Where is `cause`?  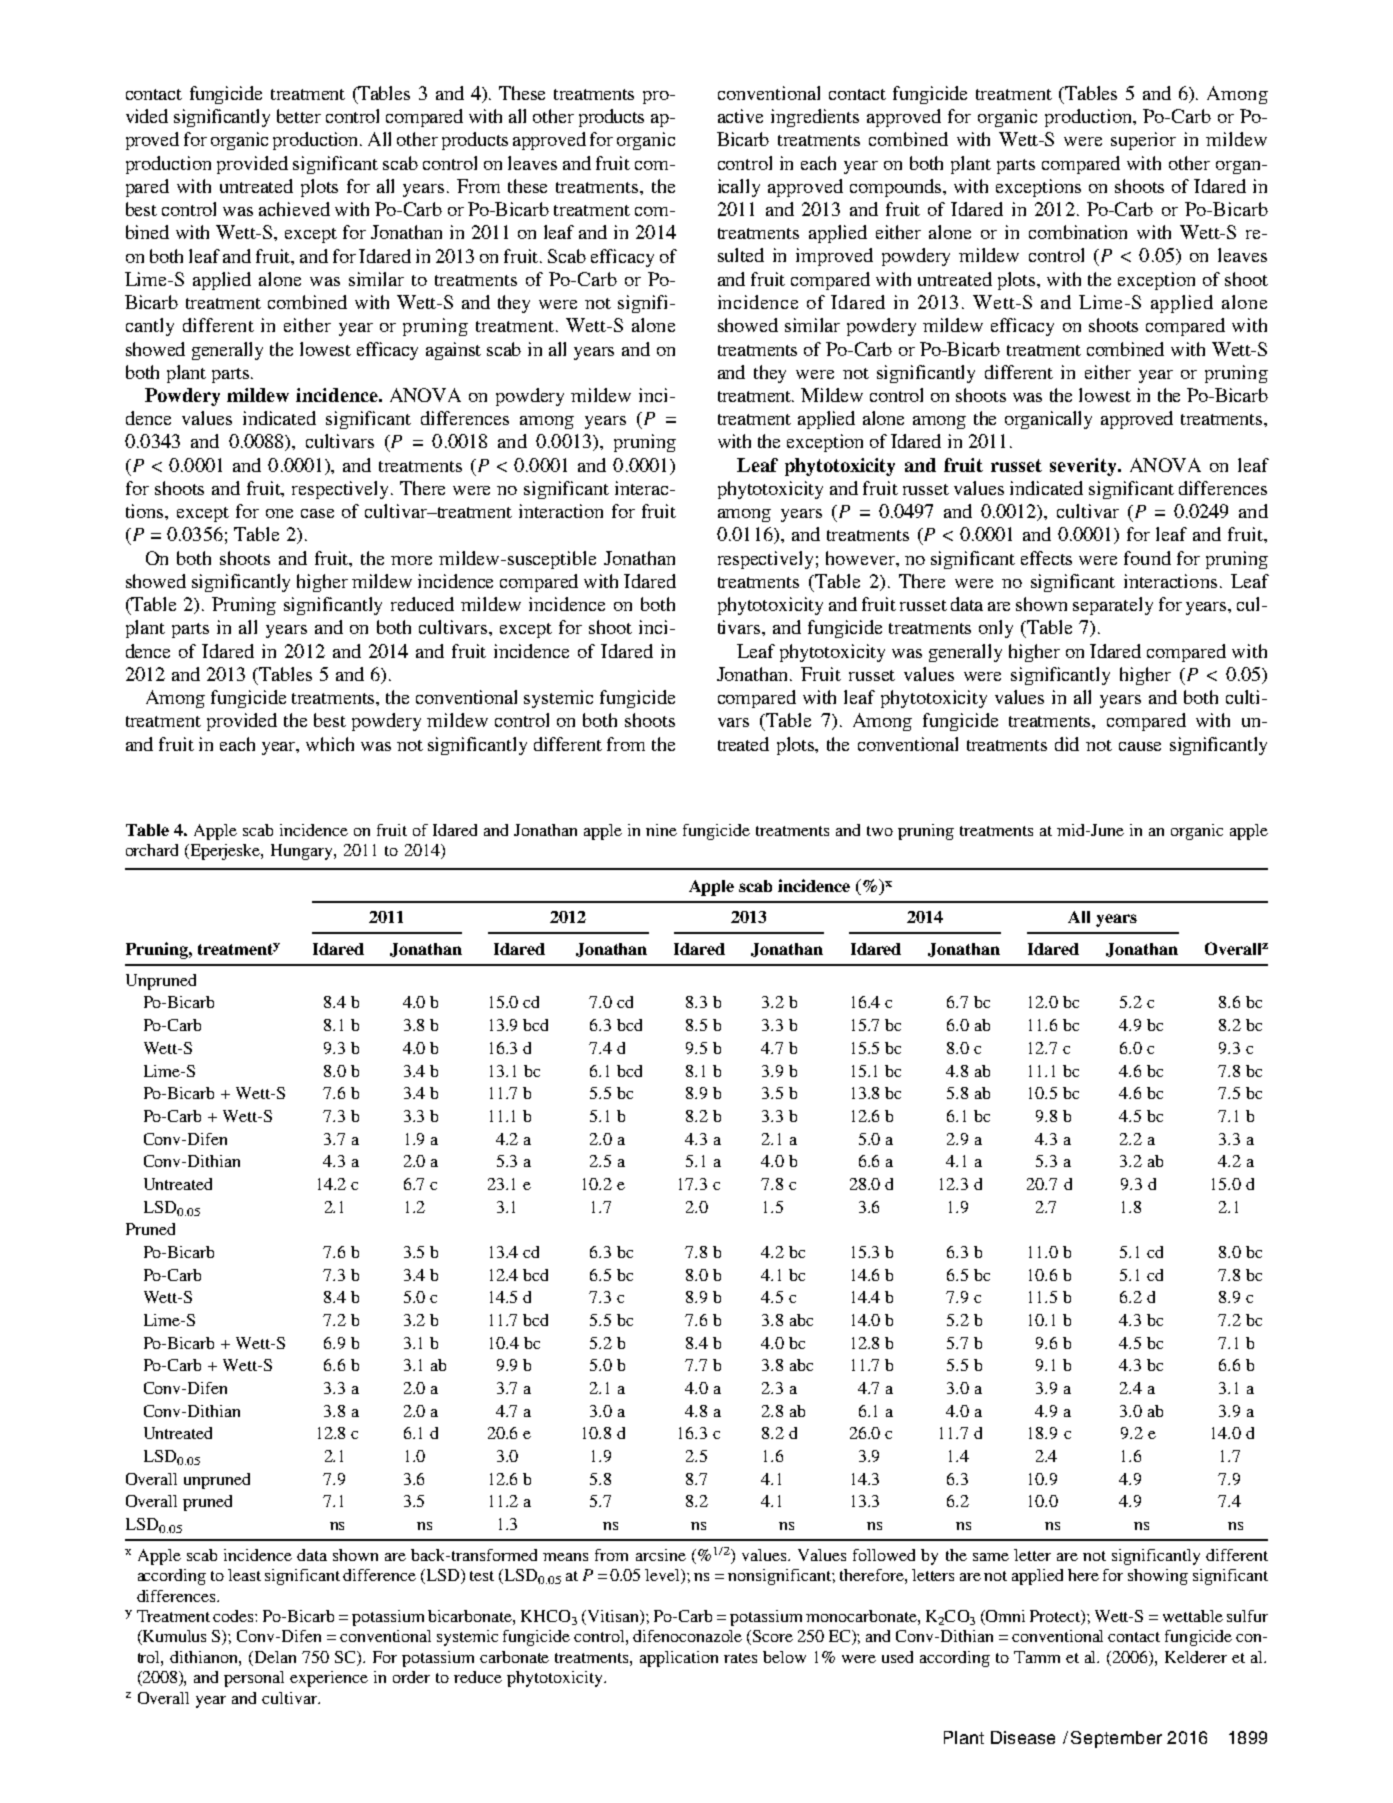 cause is located at coordinates (1140, 746).
